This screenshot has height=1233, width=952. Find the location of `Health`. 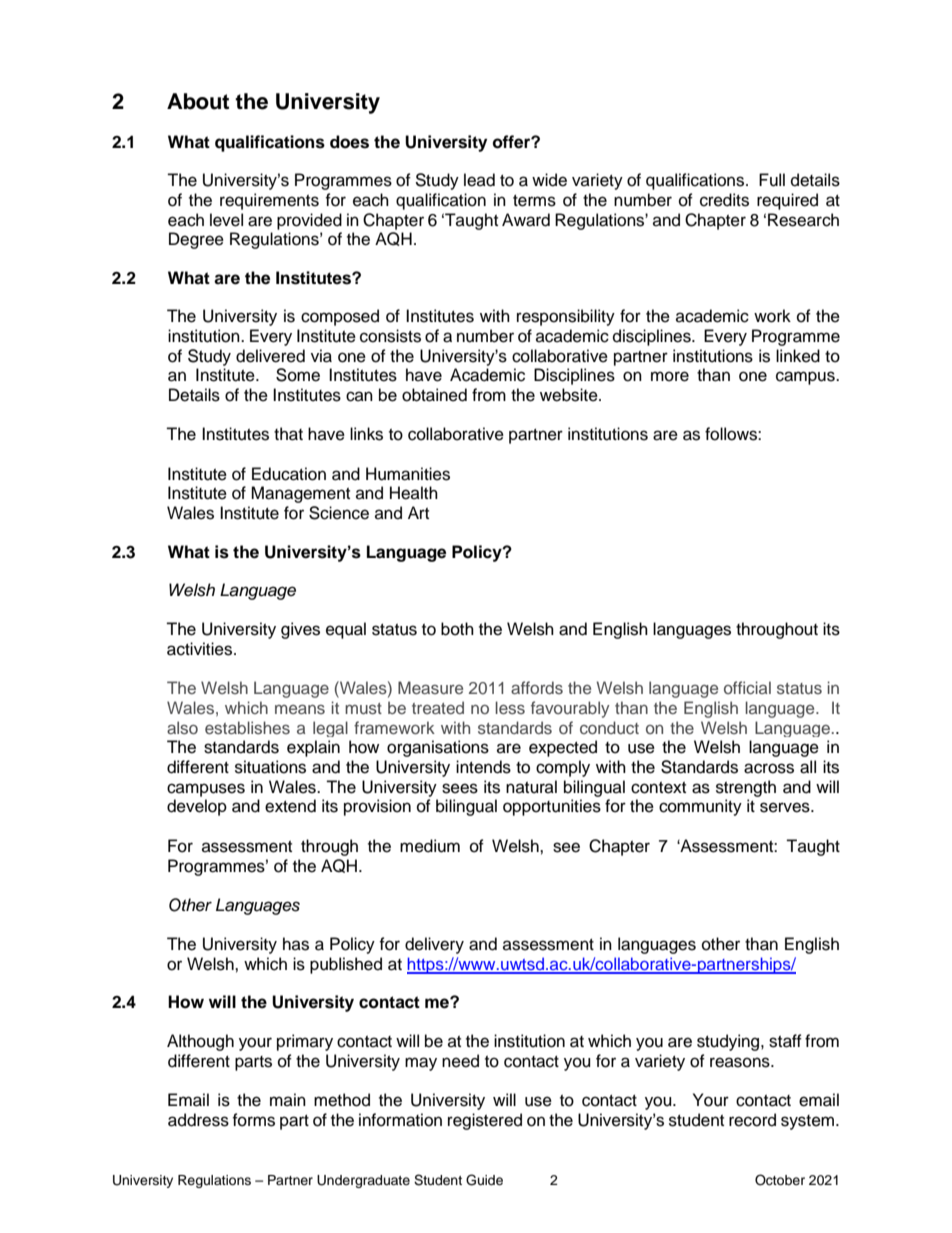

Health is located at coordinates (414, 493).
